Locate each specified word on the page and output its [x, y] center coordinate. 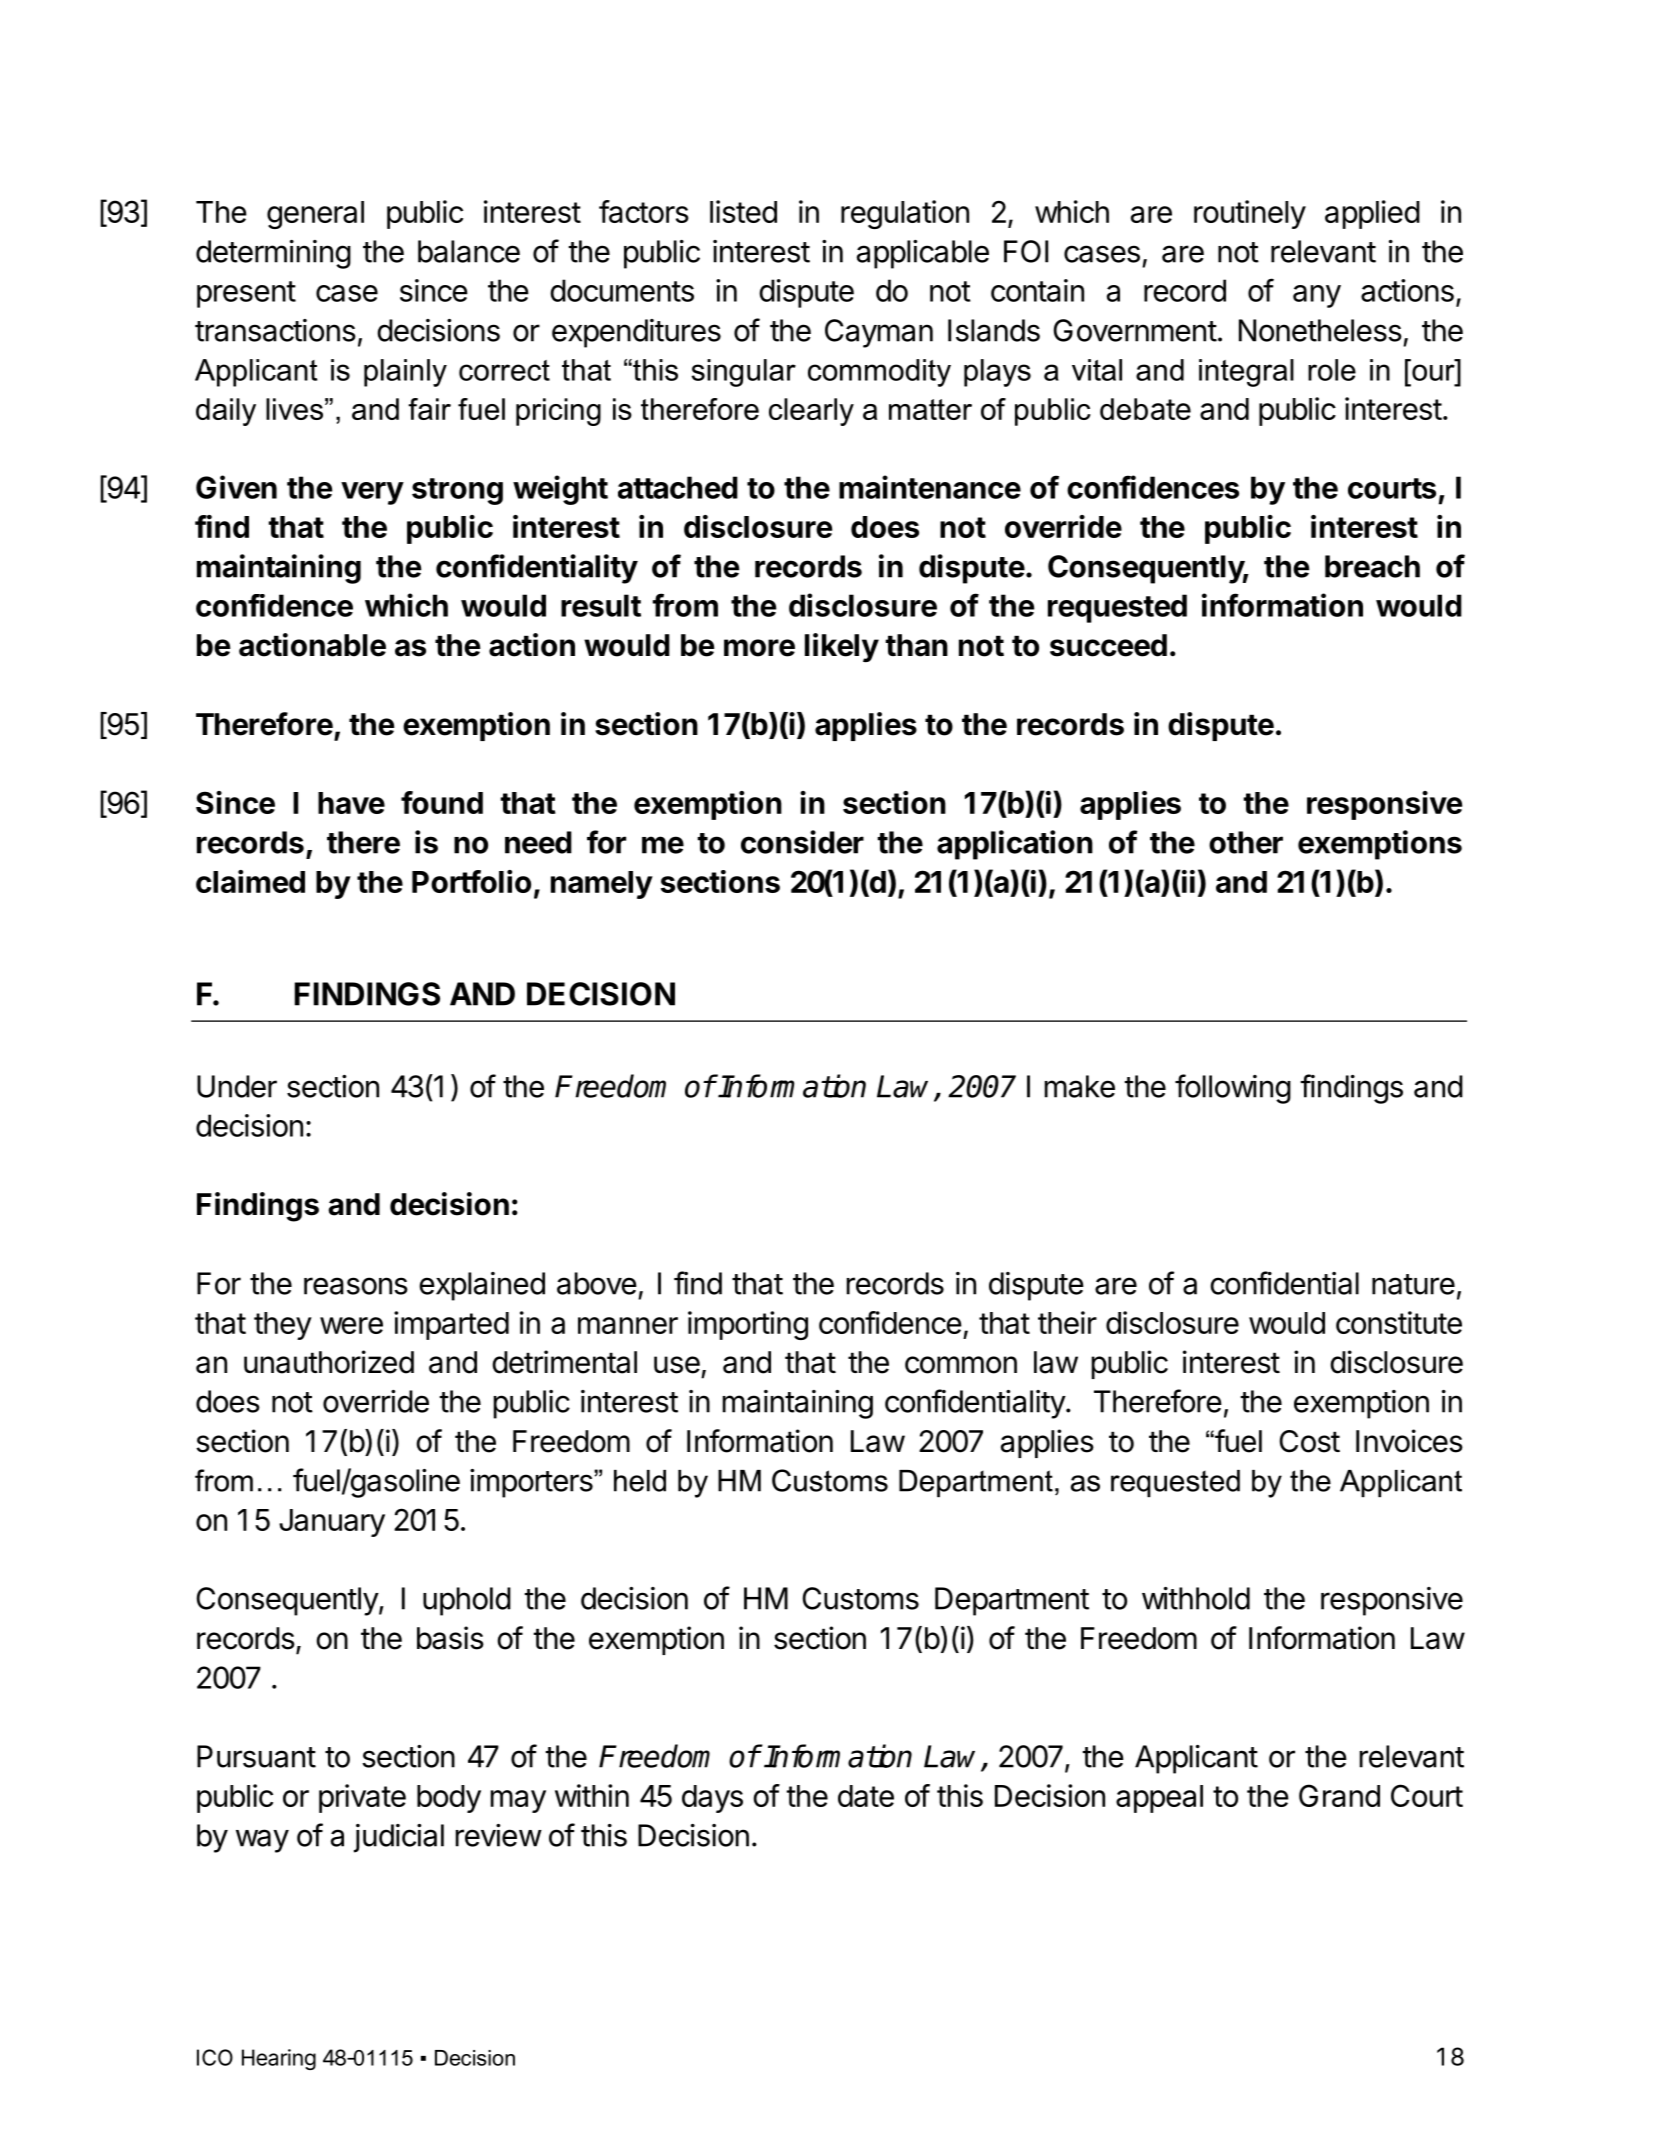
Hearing [279, 2059]
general [315, 215]
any [1317, 296]
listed [743, 211]
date [866, 1796]
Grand [1339, 1795]
